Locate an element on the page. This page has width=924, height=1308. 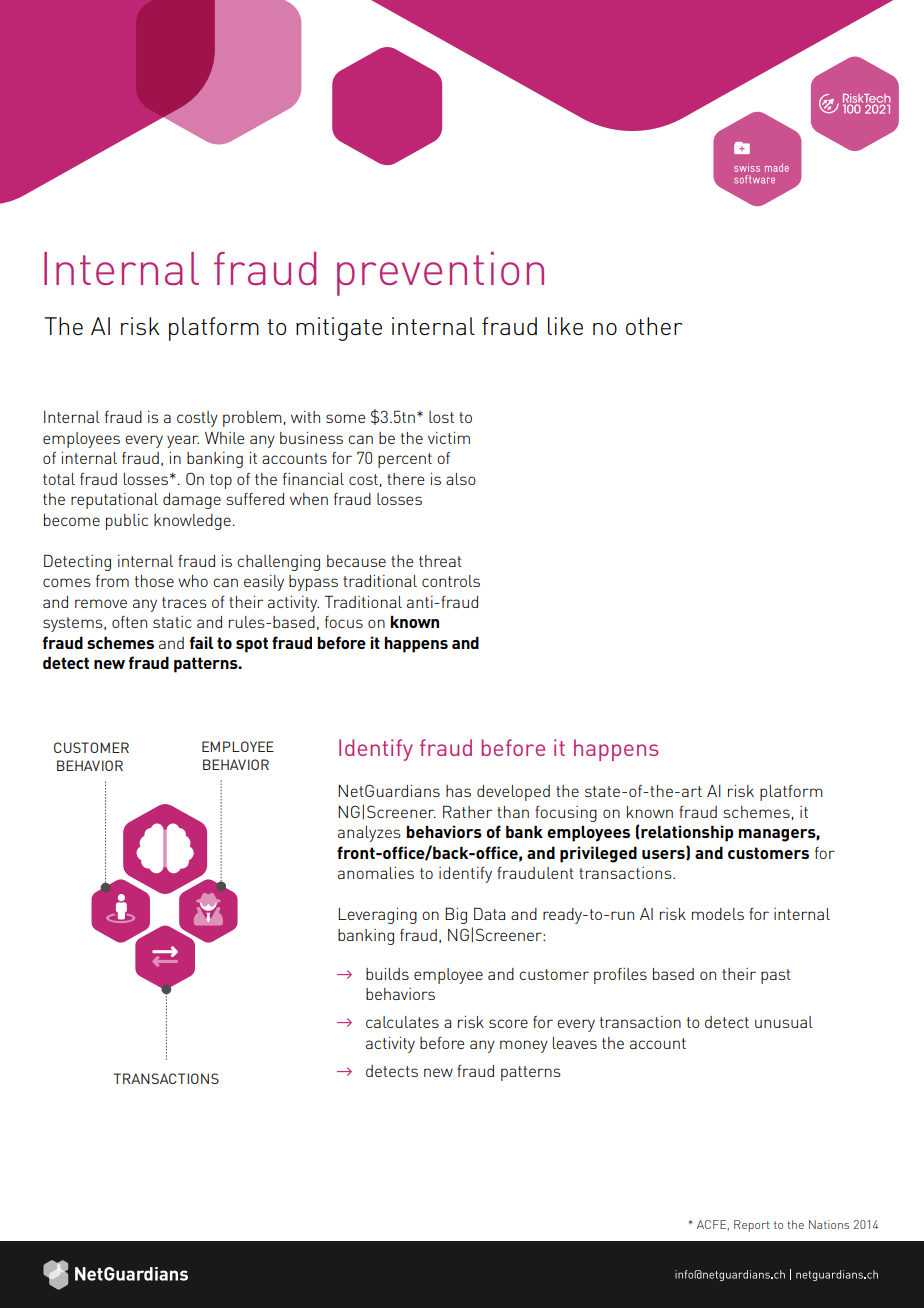
reputational is located at coordinates (114, 501).
